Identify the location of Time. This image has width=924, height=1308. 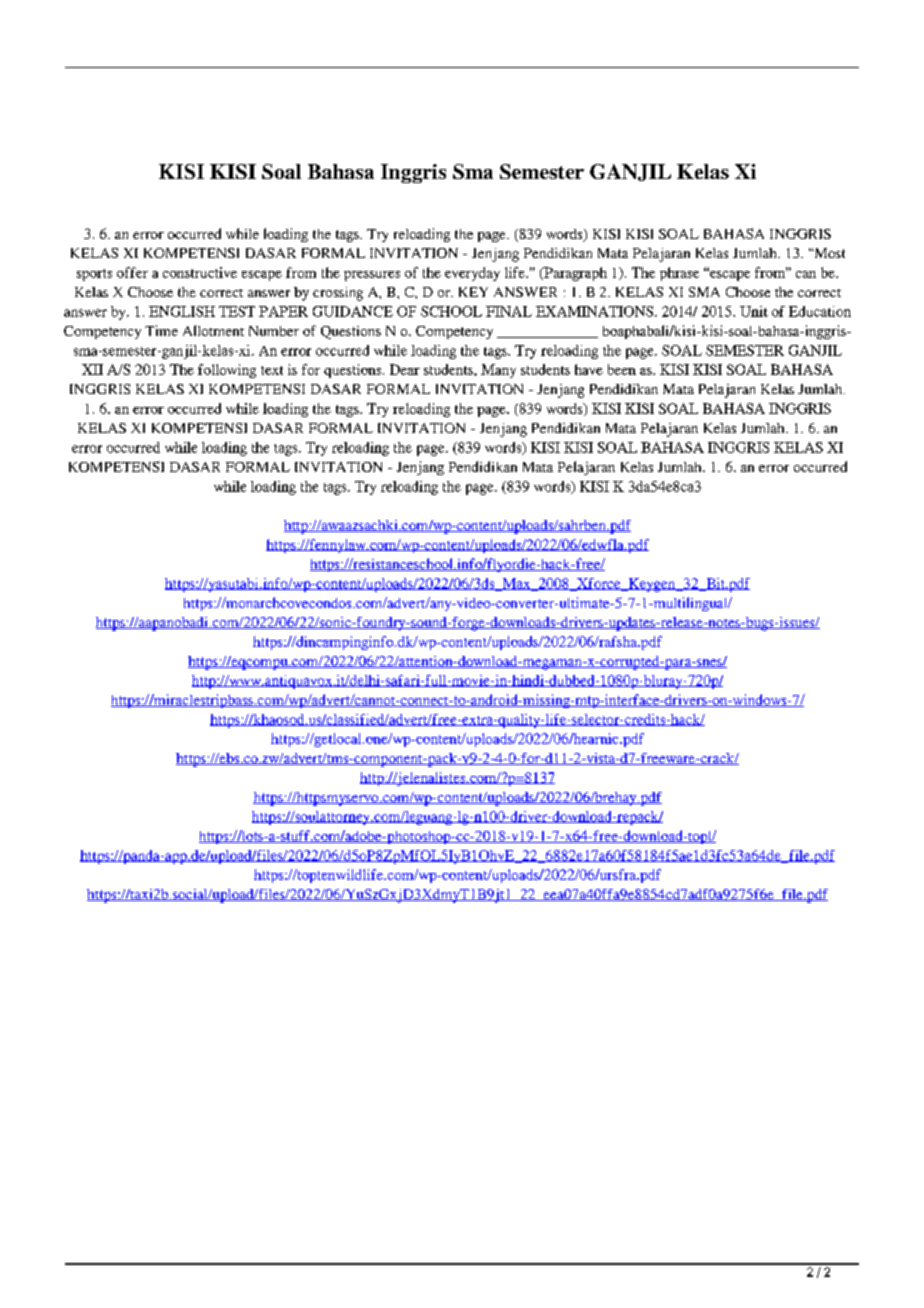
(161, 330).
